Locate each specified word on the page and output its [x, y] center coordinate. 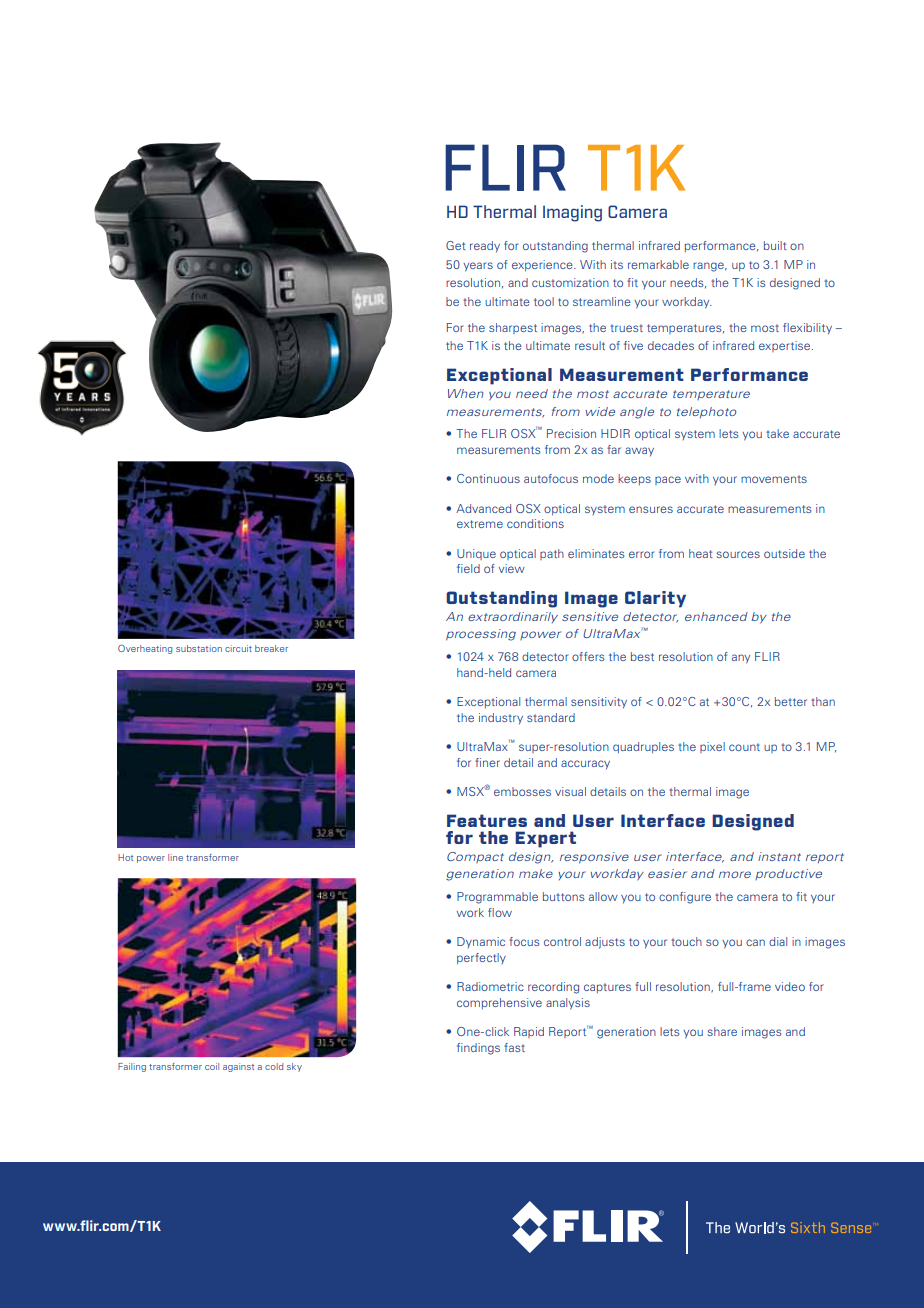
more [735, 874]
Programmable [497, 898]
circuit [238, 648]
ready [485, 247]
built [775, 245]
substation [199, 648]
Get [456, 245]
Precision [571, 433]
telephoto [706, 412]
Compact [475, 857]
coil [212, 1066]
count [744, 747]
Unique [476, 554]
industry [501, 719]
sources [738, 554]
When [466, 393]
